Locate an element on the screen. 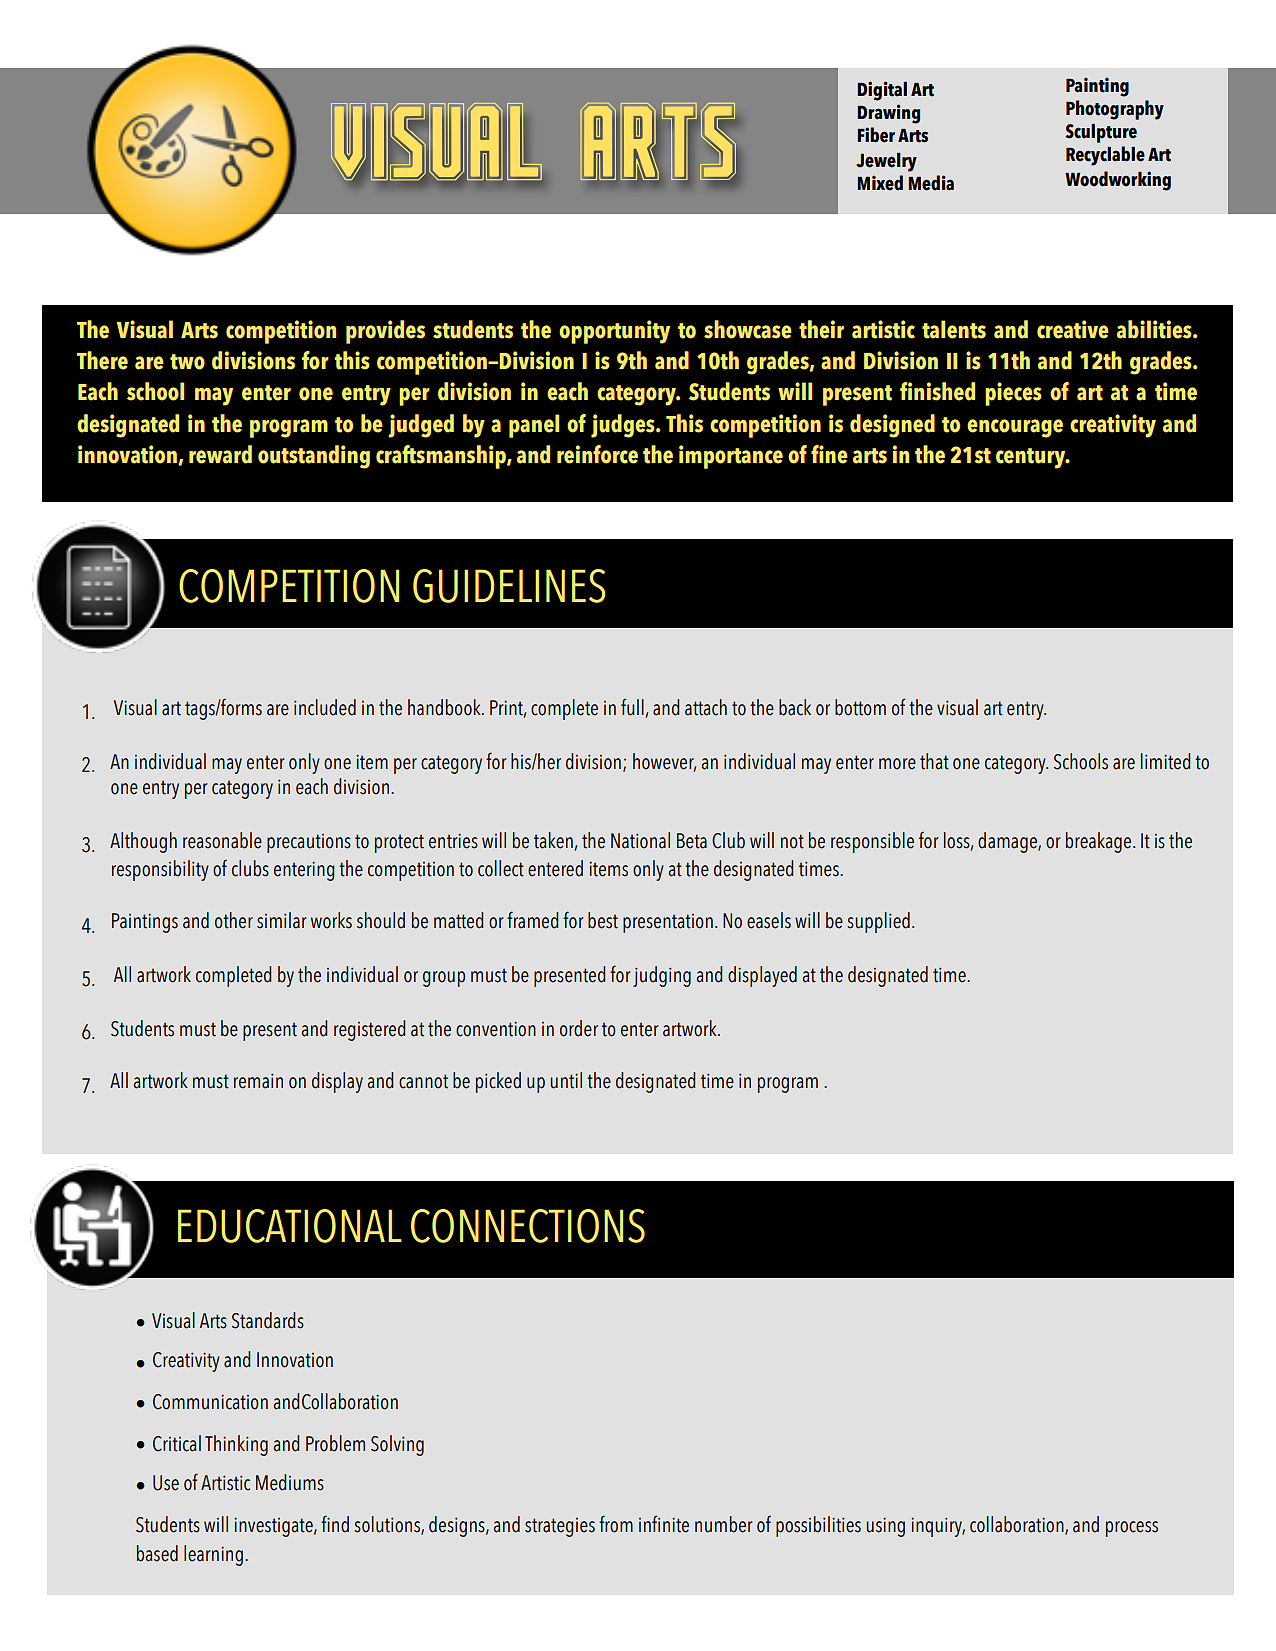  Fiber is located at coordinates (876, 135).
